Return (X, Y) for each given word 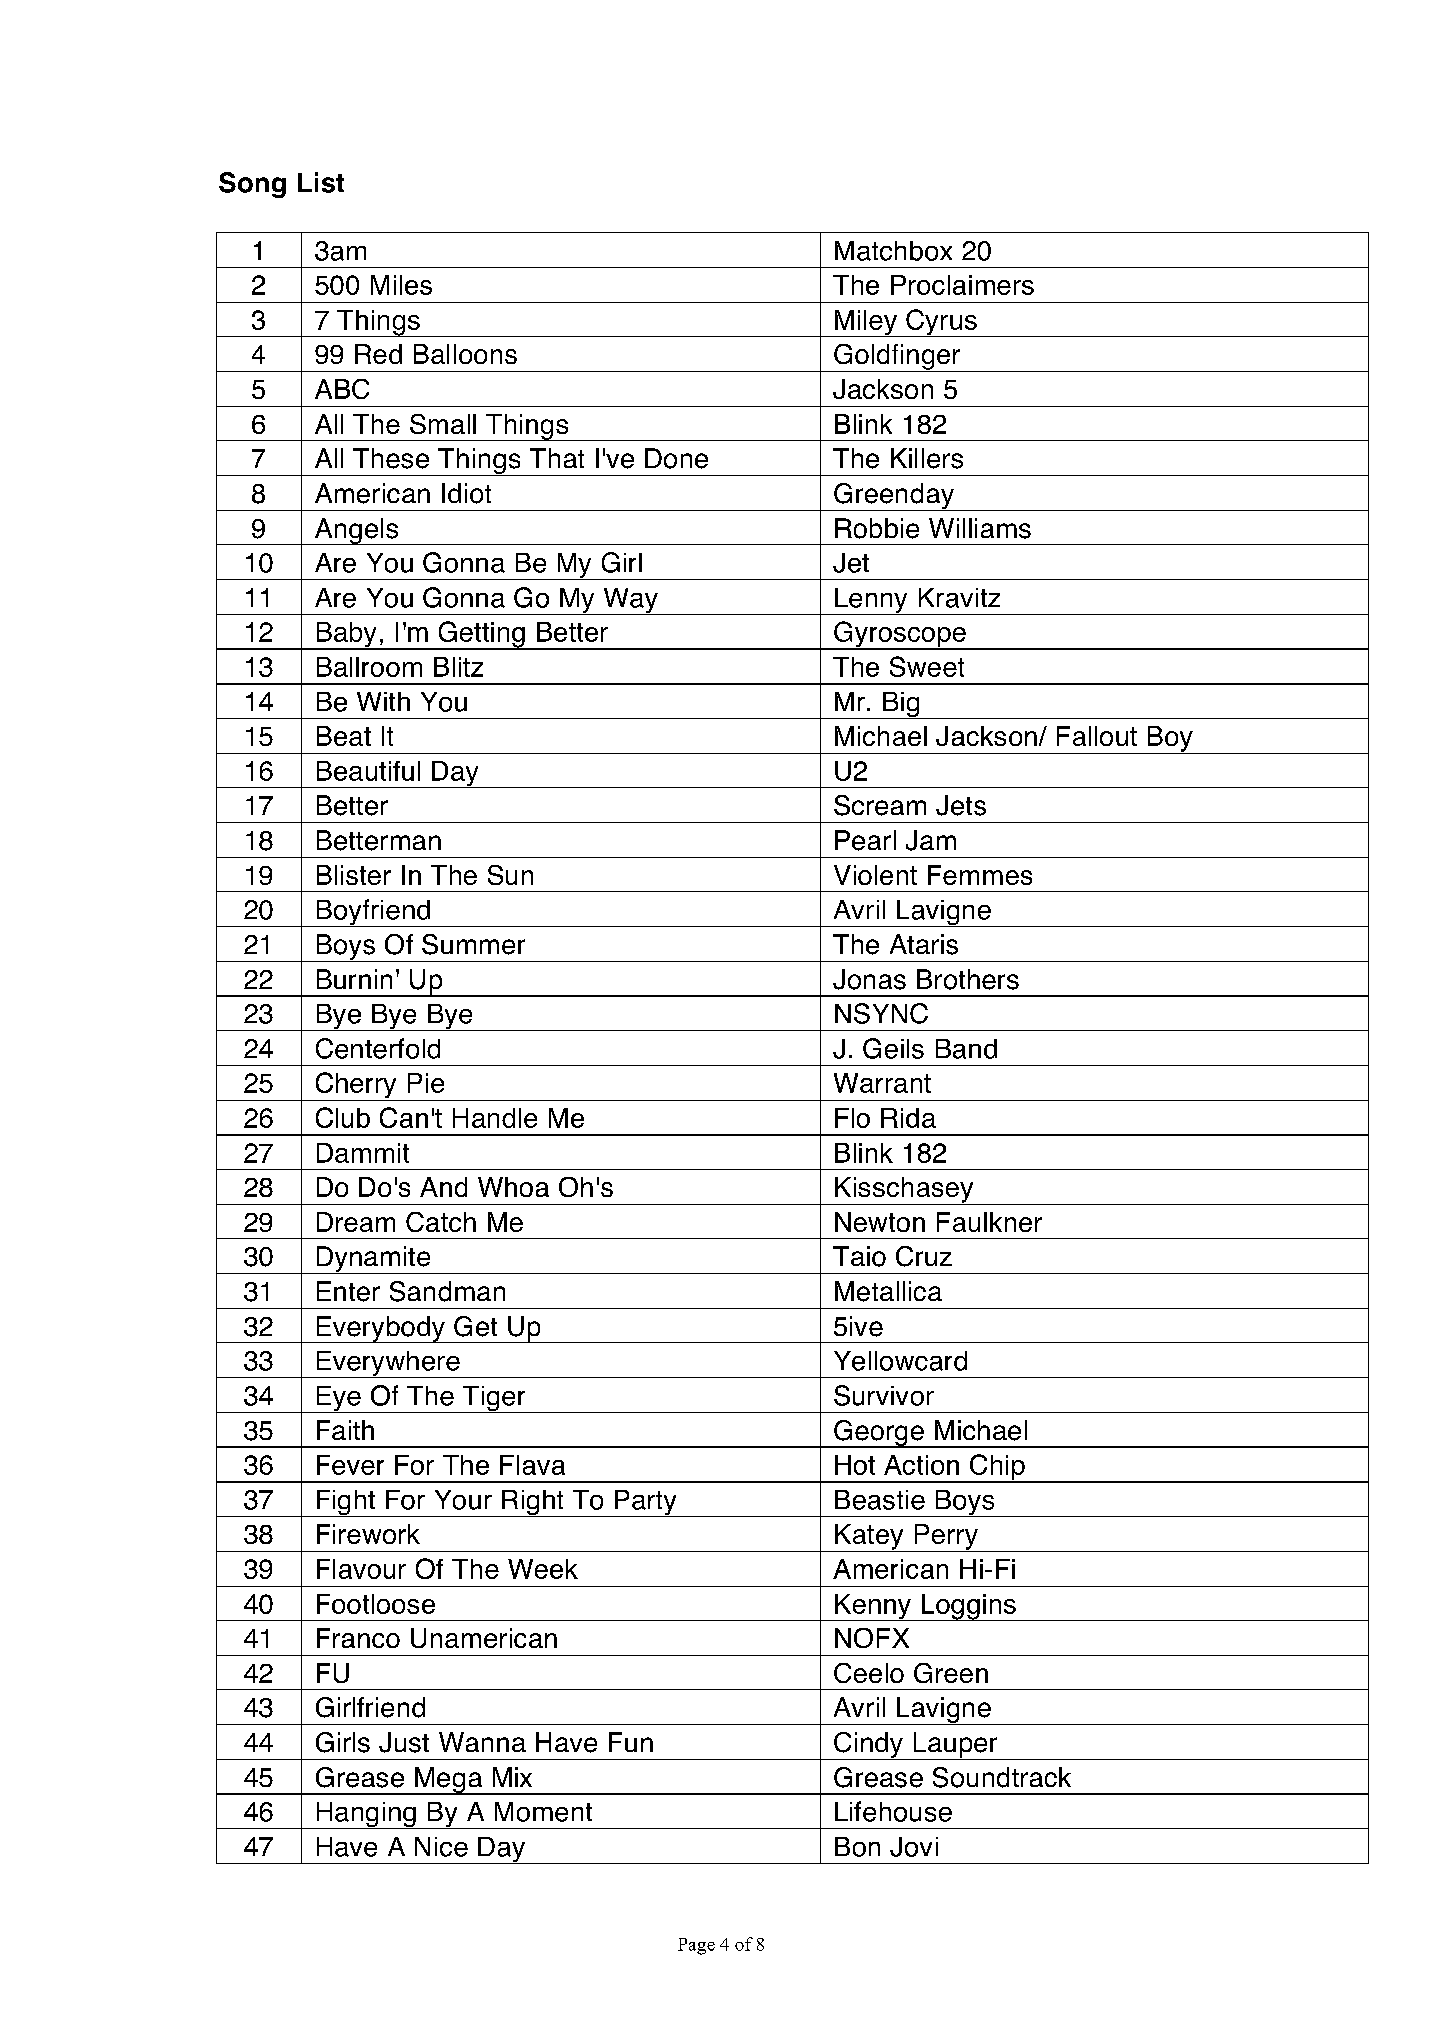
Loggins (968, 1607)
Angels (356, 531)
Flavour (361, 1569)
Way (630, 601)
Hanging (366, 1815)
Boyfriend (373, 913)
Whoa (513, 1187)
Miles (401, 285)
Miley (866, 323)
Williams (980, 528)
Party (645, 1503)
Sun (510, 875)
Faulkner (989, 1222)
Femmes (980, 875)
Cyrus (941, 323)
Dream (356, 1222)
